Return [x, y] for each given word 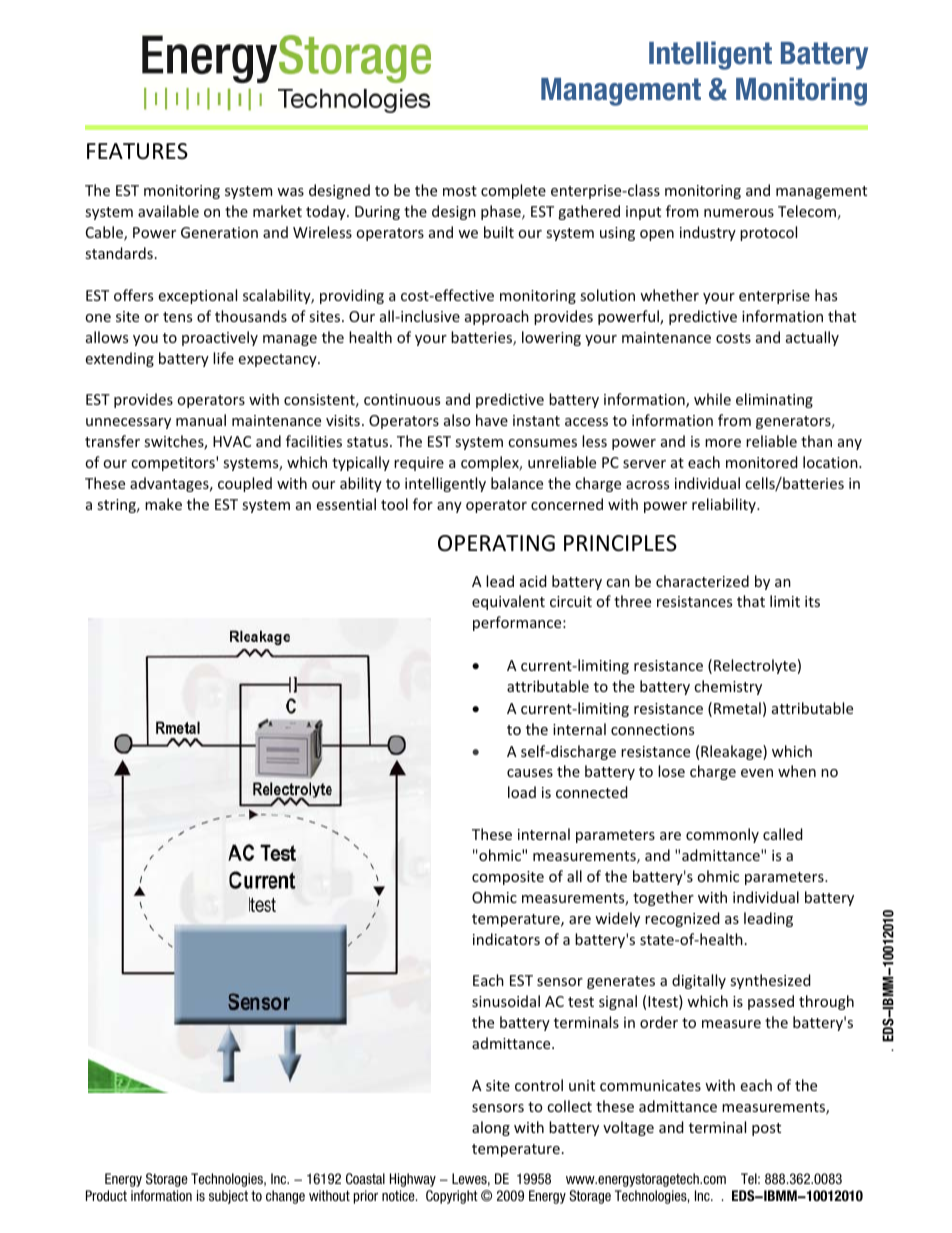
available [168, 211]
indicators [506, 939]
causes [530, 773]
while [712, 399]
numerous [739, 213]
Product [106, 1195]
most [460, 191]
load [522, 792]
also [457, 420]
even [757, 773]
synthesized [770, 981]
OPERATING [496, 543]
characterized [702, 581]
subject [228, 1197]
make [163, 504]
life [223, 358]
